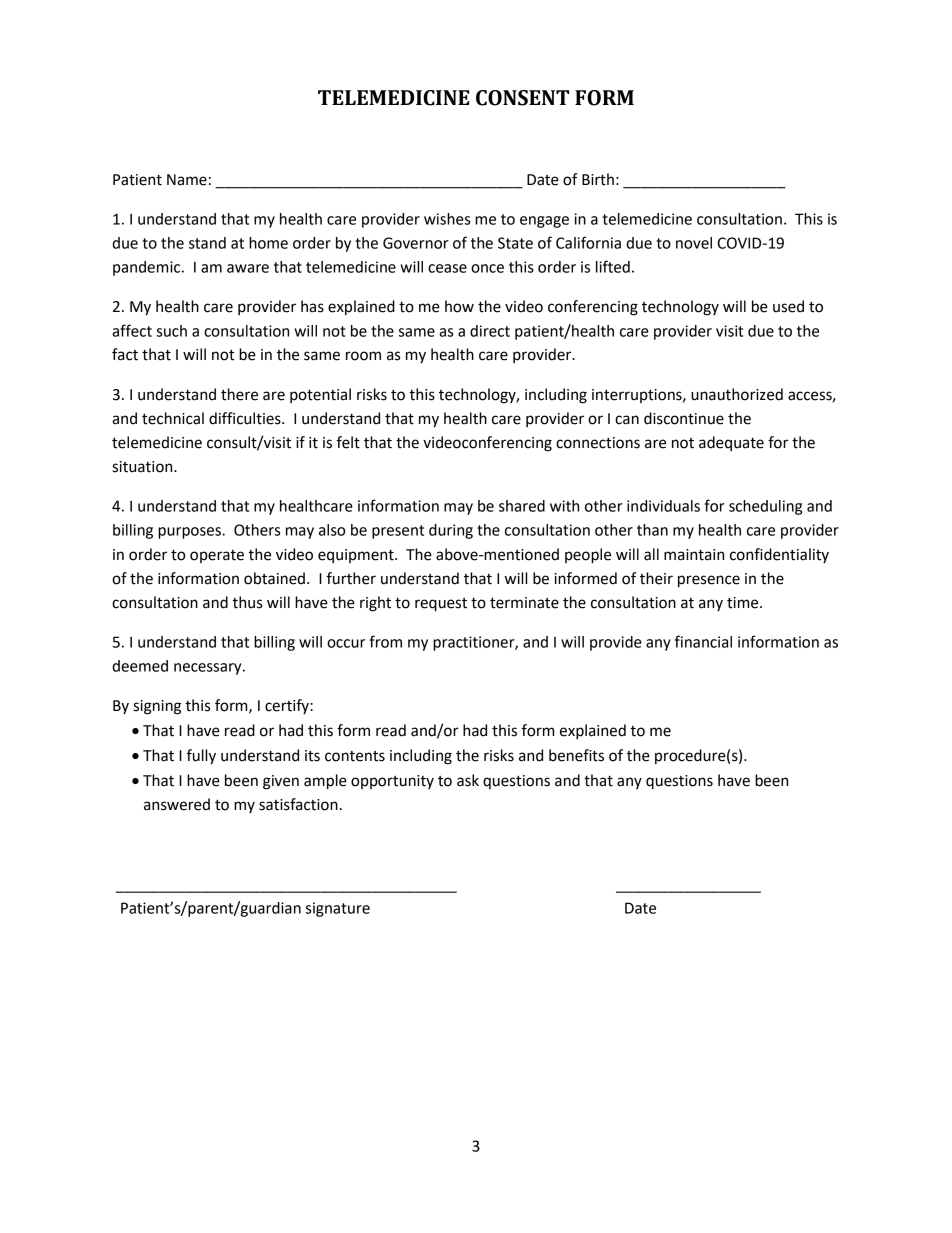  I want to click on how, so click(459, 306).
